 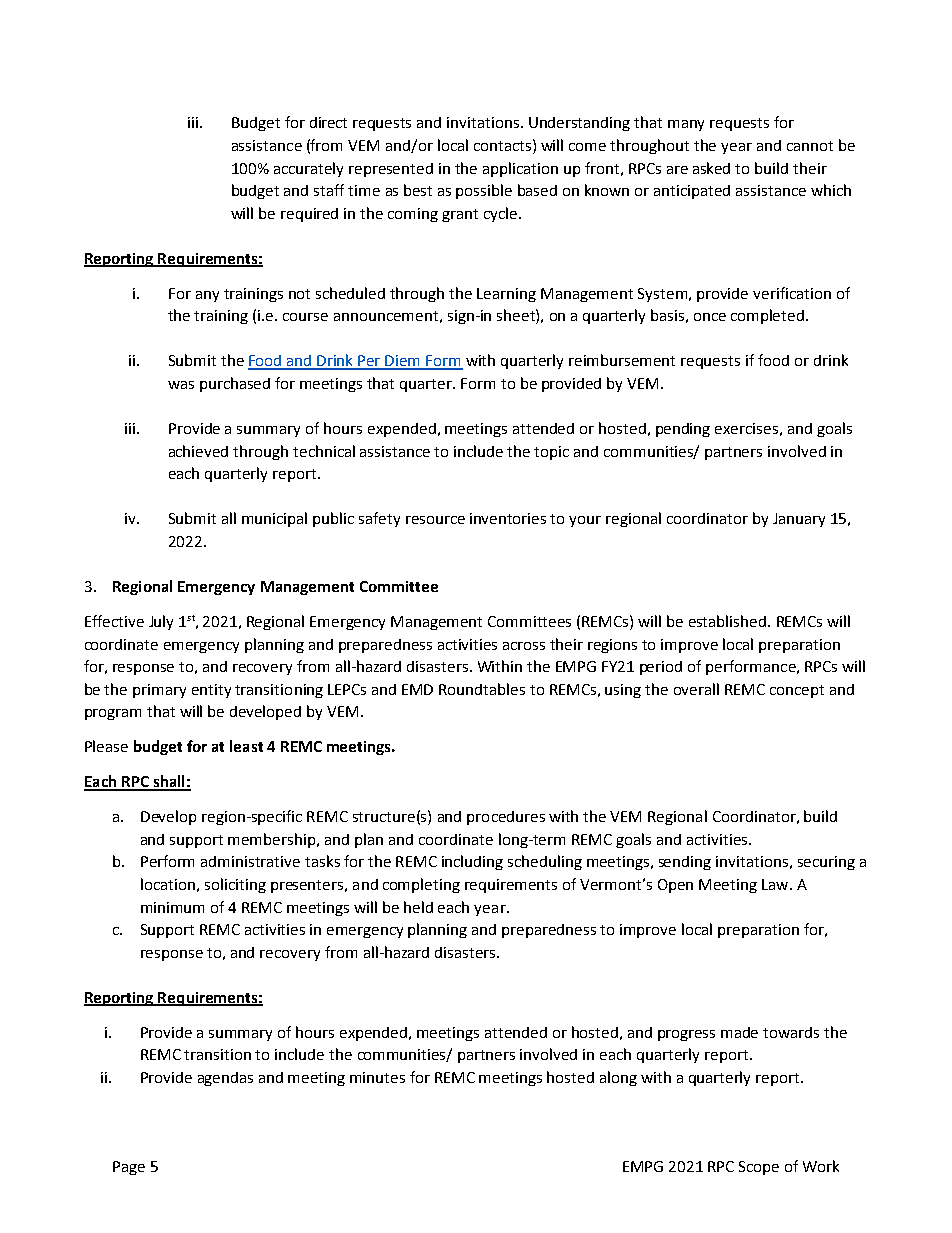 What do you see at coordinates (308, 169) in the page?
I see `accurately` at bounding box center [308, 169].
